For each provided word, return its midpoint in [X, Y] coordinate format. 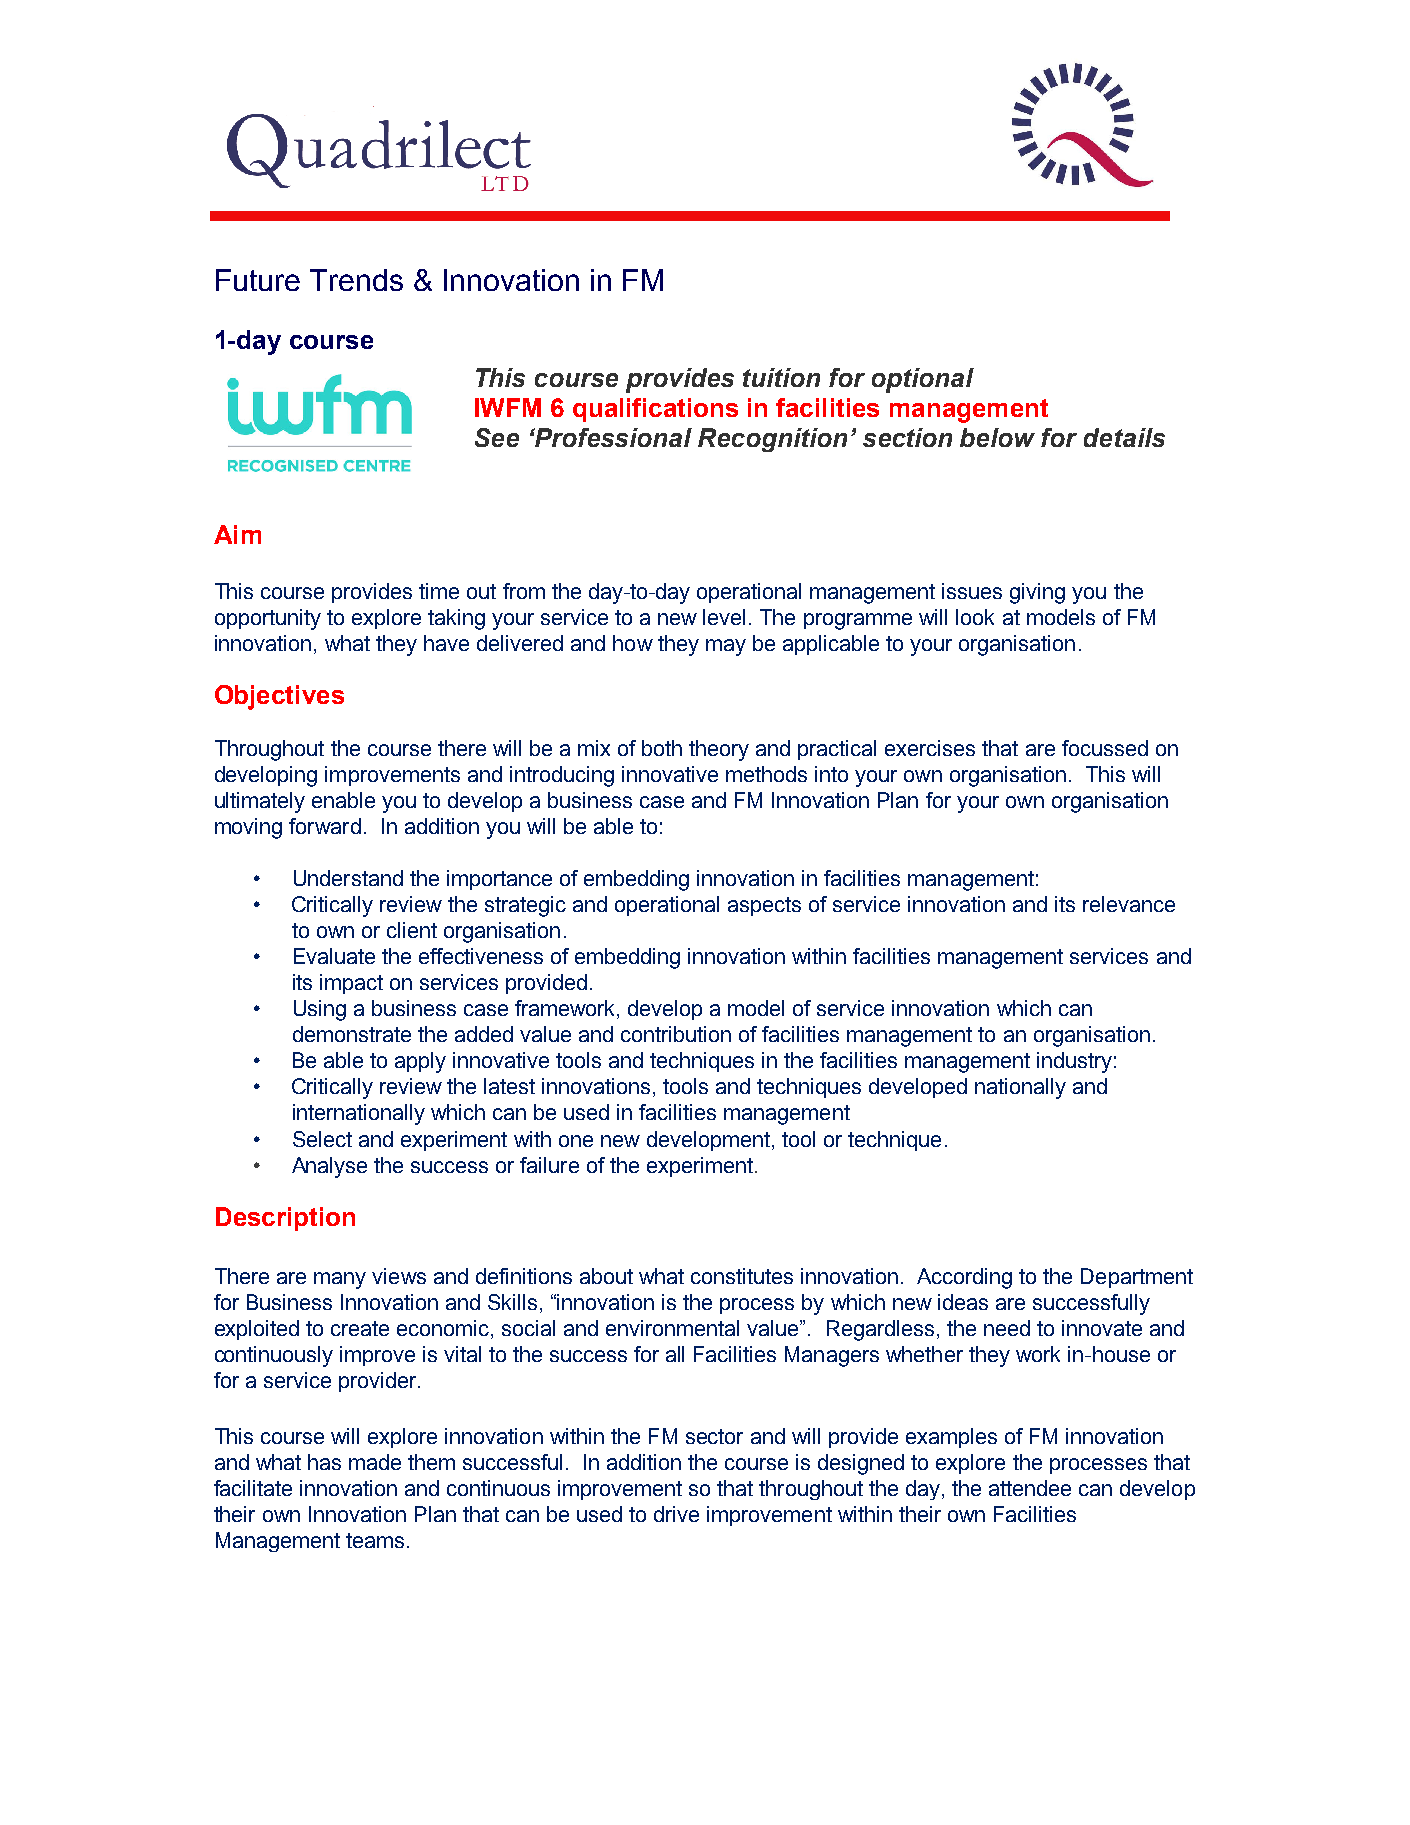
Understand [348, 878]
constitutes [742, 1276]
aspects [764, 906]
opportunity [268, 619]
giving [1037, 593]
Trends [356, 280]
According [964, 1278]
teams [375, 1540]
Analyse [329, 1167]
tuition [781, 377]
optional [923, 380]
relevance [1129, 904]
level [724, 617]
